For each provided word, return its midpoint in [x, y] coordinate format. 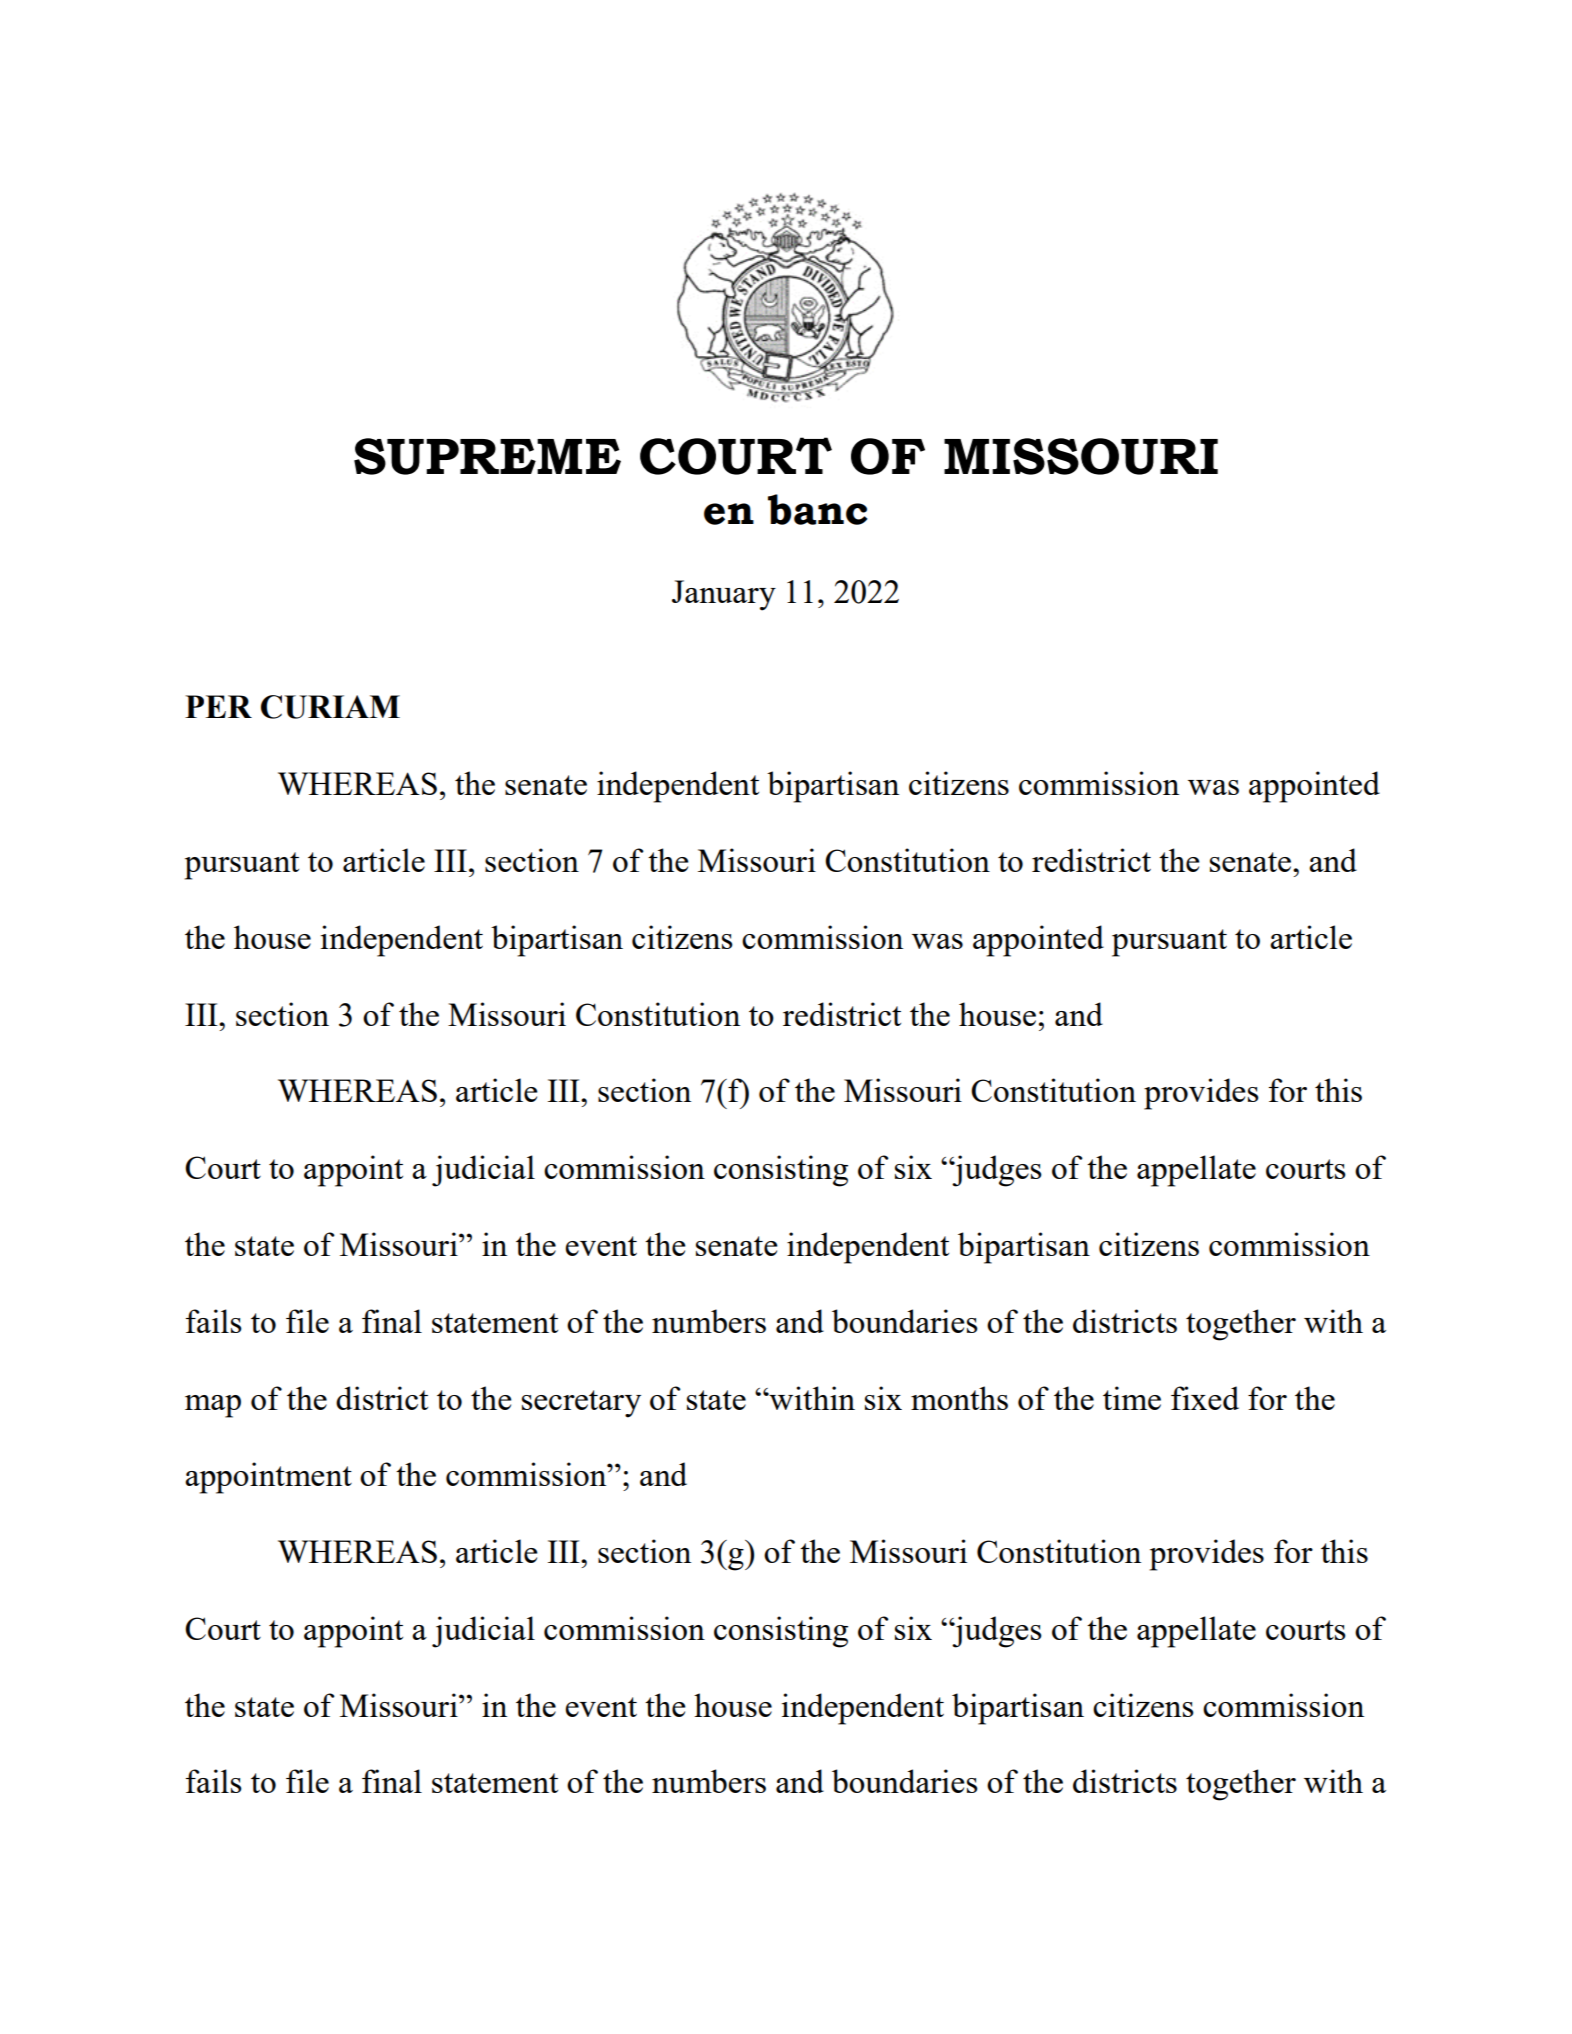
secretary [581, 1404]
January [724, 595]
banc [817, 509]
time [1132, 1398]
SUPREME [487, 456]
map [213, 1406]
